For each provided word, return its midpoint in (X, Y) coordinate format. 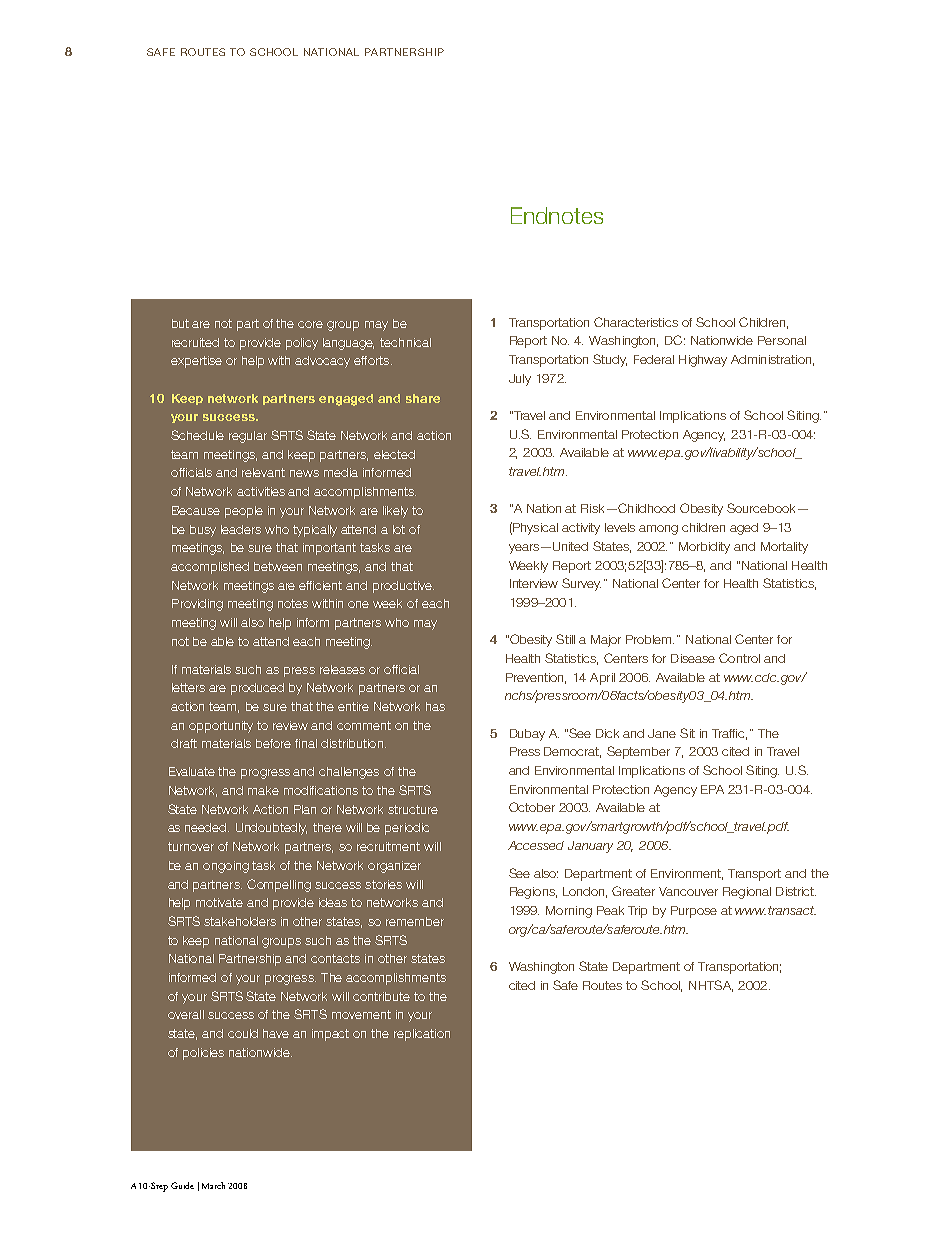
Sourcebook (763, 508)
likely (395, 512)
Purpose (694, 912)
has (435, 706)
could (243, 1033)
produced (257, 689)
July (520, 380)
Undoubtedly (271, 829)
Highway (703, 361)
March (213, 1185)
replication (422, 1035)
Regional (747, 893)
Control (739, 658)
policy (302, 344)
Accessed (536, 845)
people (244, 512)
